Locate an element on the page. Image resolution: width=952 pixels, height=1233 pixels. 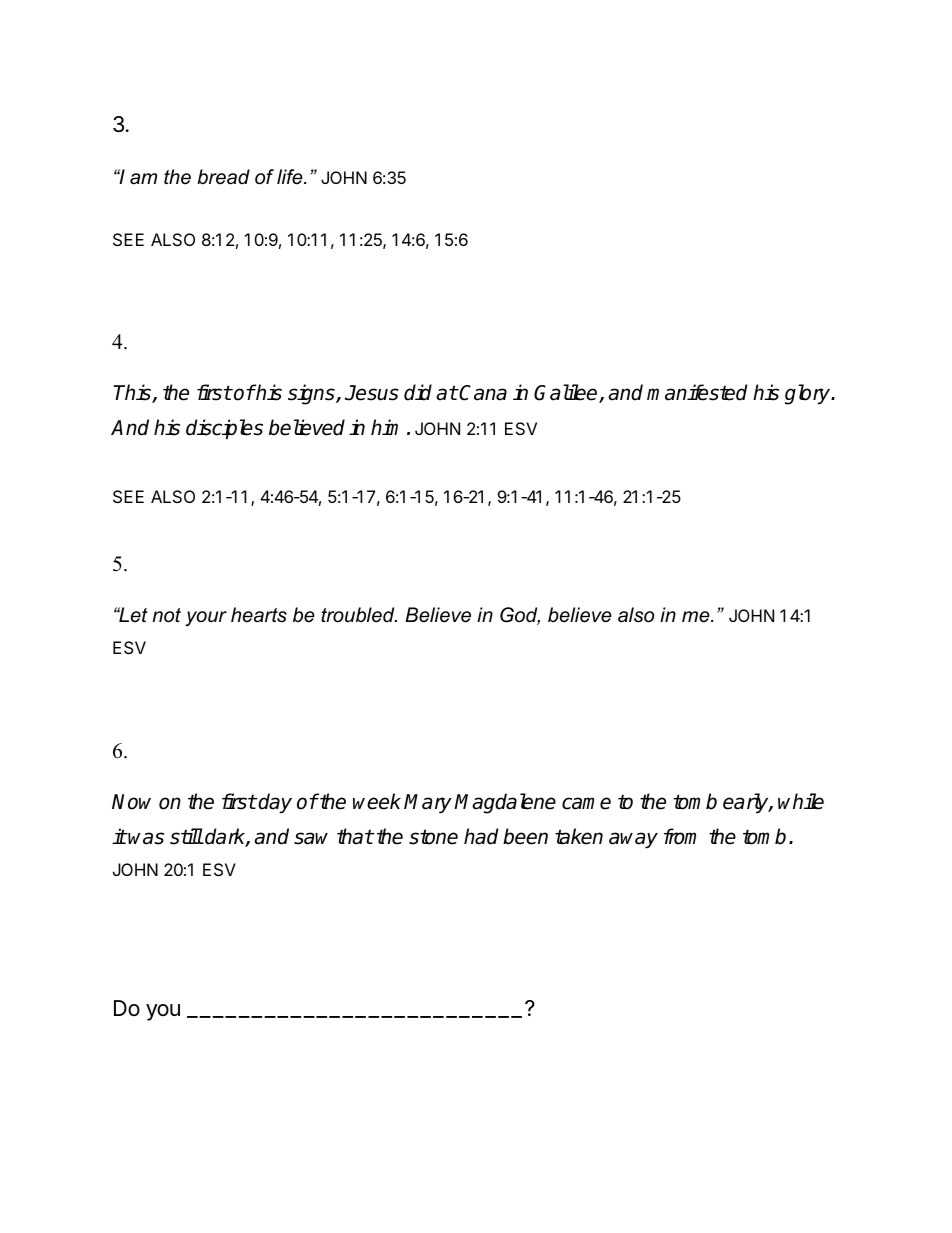
your is located at coordinates (206, 618).
